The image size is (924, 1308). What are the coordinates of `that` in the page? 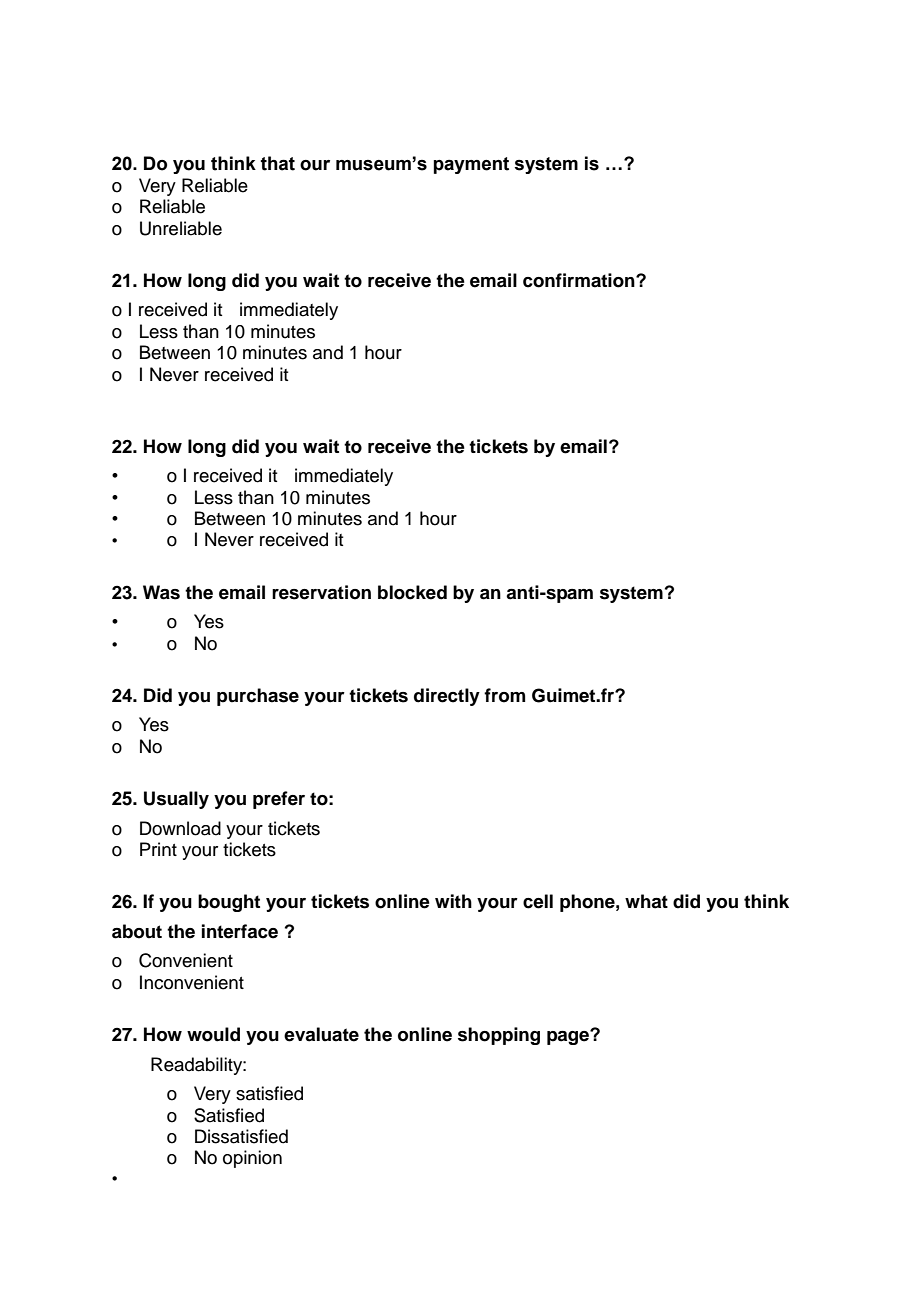 It's located at (278, 163).
